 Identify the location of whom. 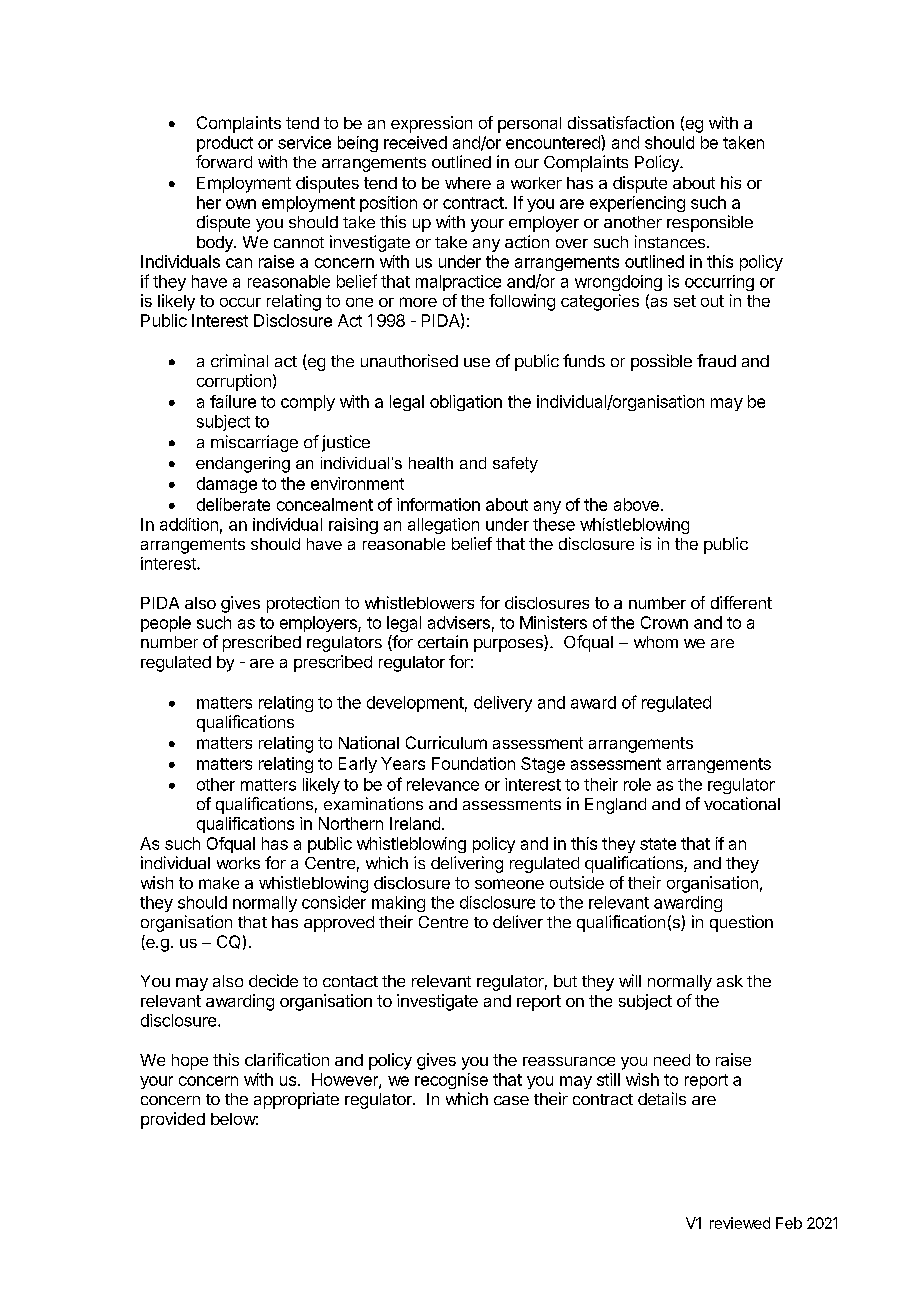
(656, 642).
